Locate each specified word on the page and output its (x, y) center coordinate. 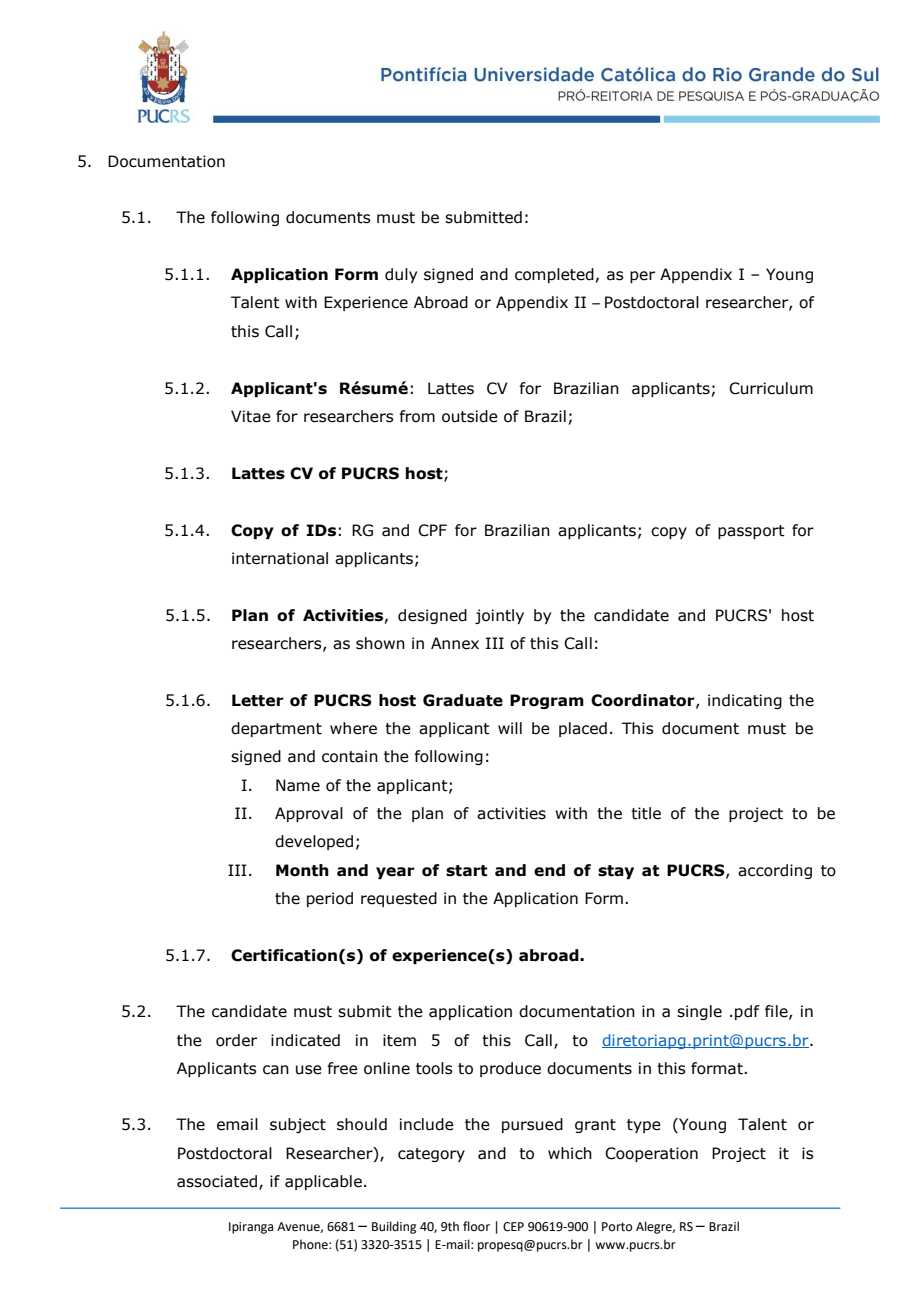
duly (401, 275)
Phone (311, 1244)
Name (298, 785)
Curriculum (771, 388)
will (510, 728)
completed (554, 275)
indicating (745, 701)
